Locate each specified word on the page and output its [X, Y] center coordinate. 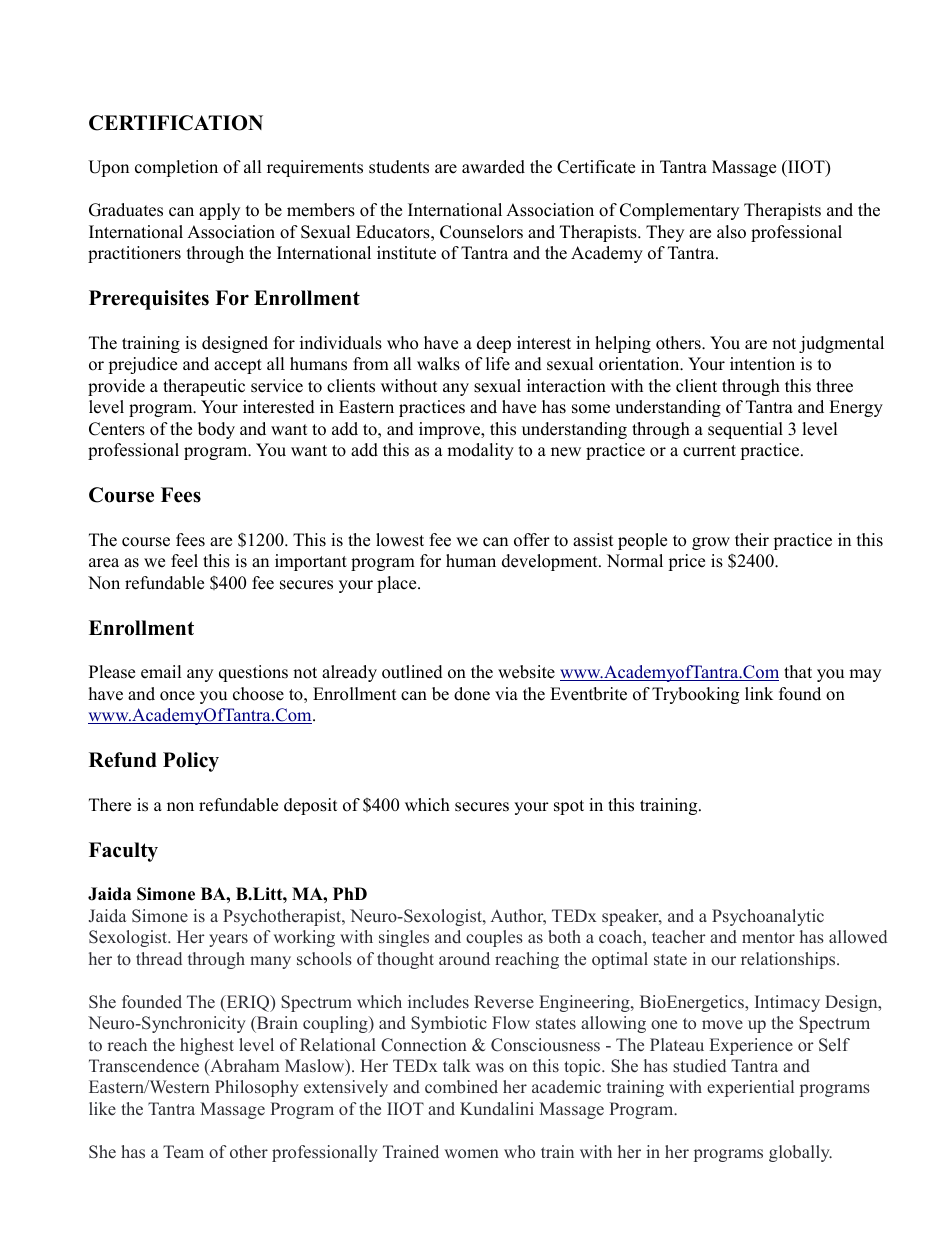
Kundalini [497, 1108]
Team [183, 1152]
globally [800, 1153]
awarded [493, 167]
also [731, 232]
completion [176, 168]
